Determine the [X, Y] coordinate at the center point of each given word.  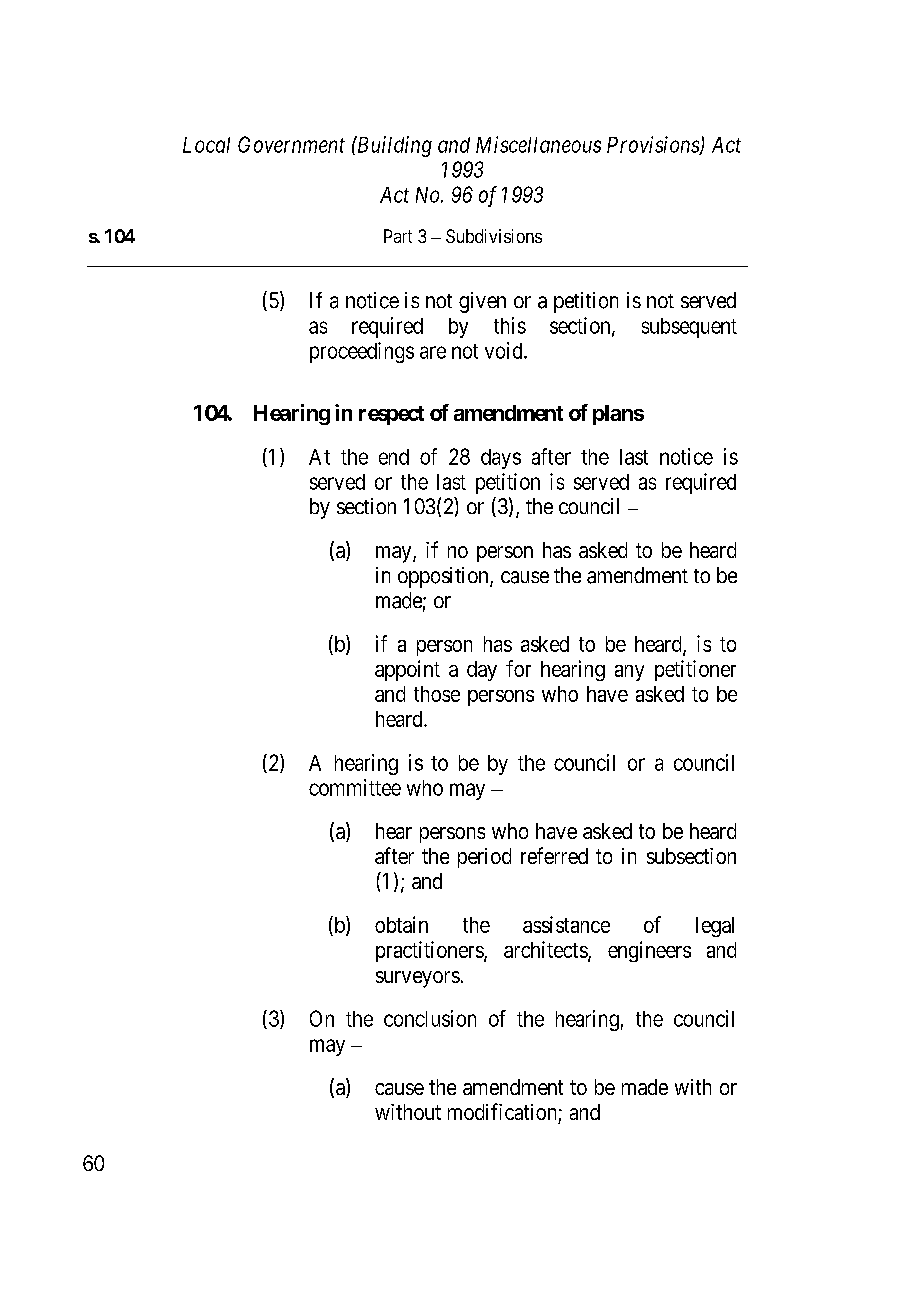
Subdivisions [494, 236]
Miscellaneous [538, 144]
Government [291, 144]
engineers [649, 951]
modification [502, 1111]
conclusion [430, 1018]
